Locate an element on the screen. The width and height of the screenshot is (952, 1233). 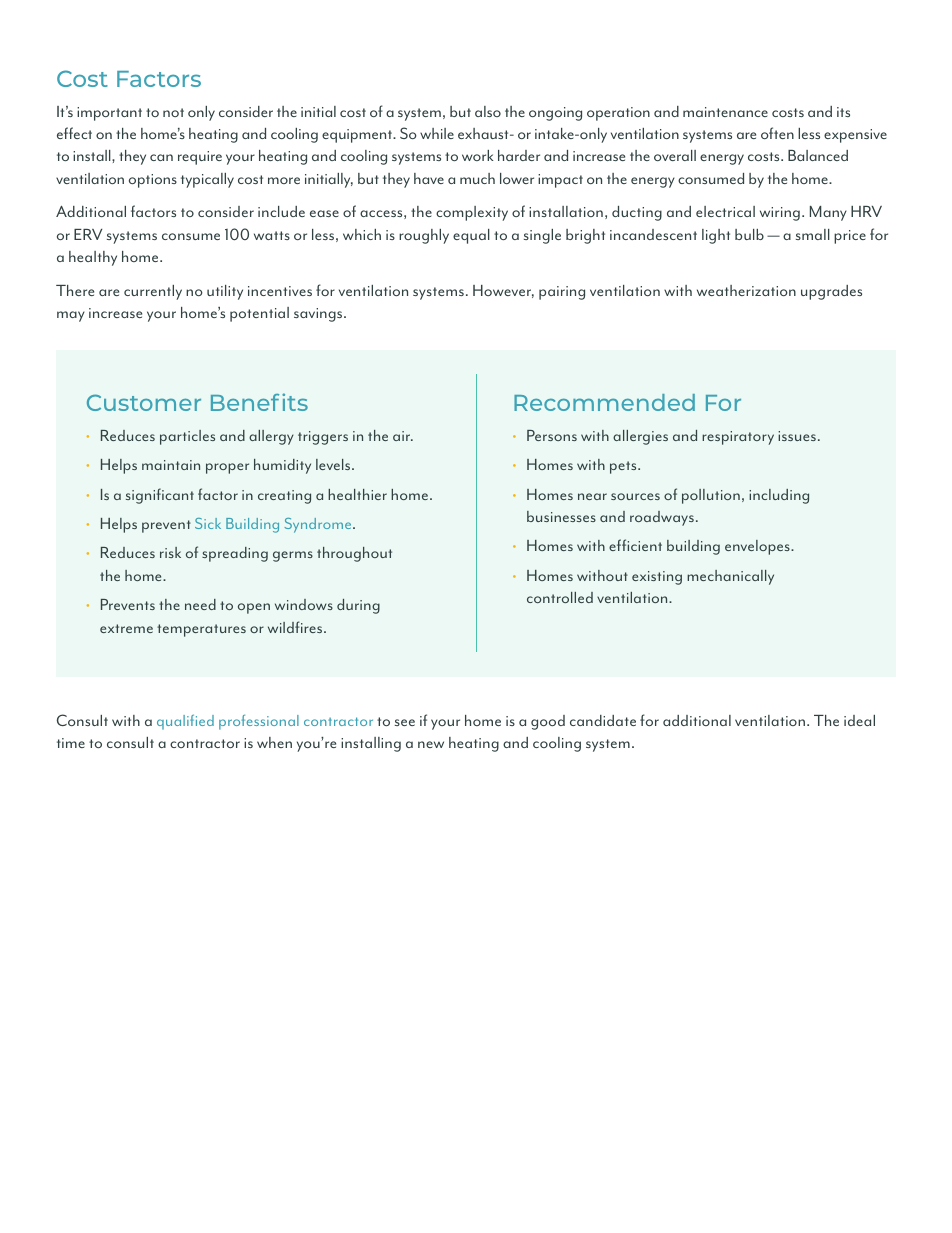
upgrades is located at coordinates (831, 292).
